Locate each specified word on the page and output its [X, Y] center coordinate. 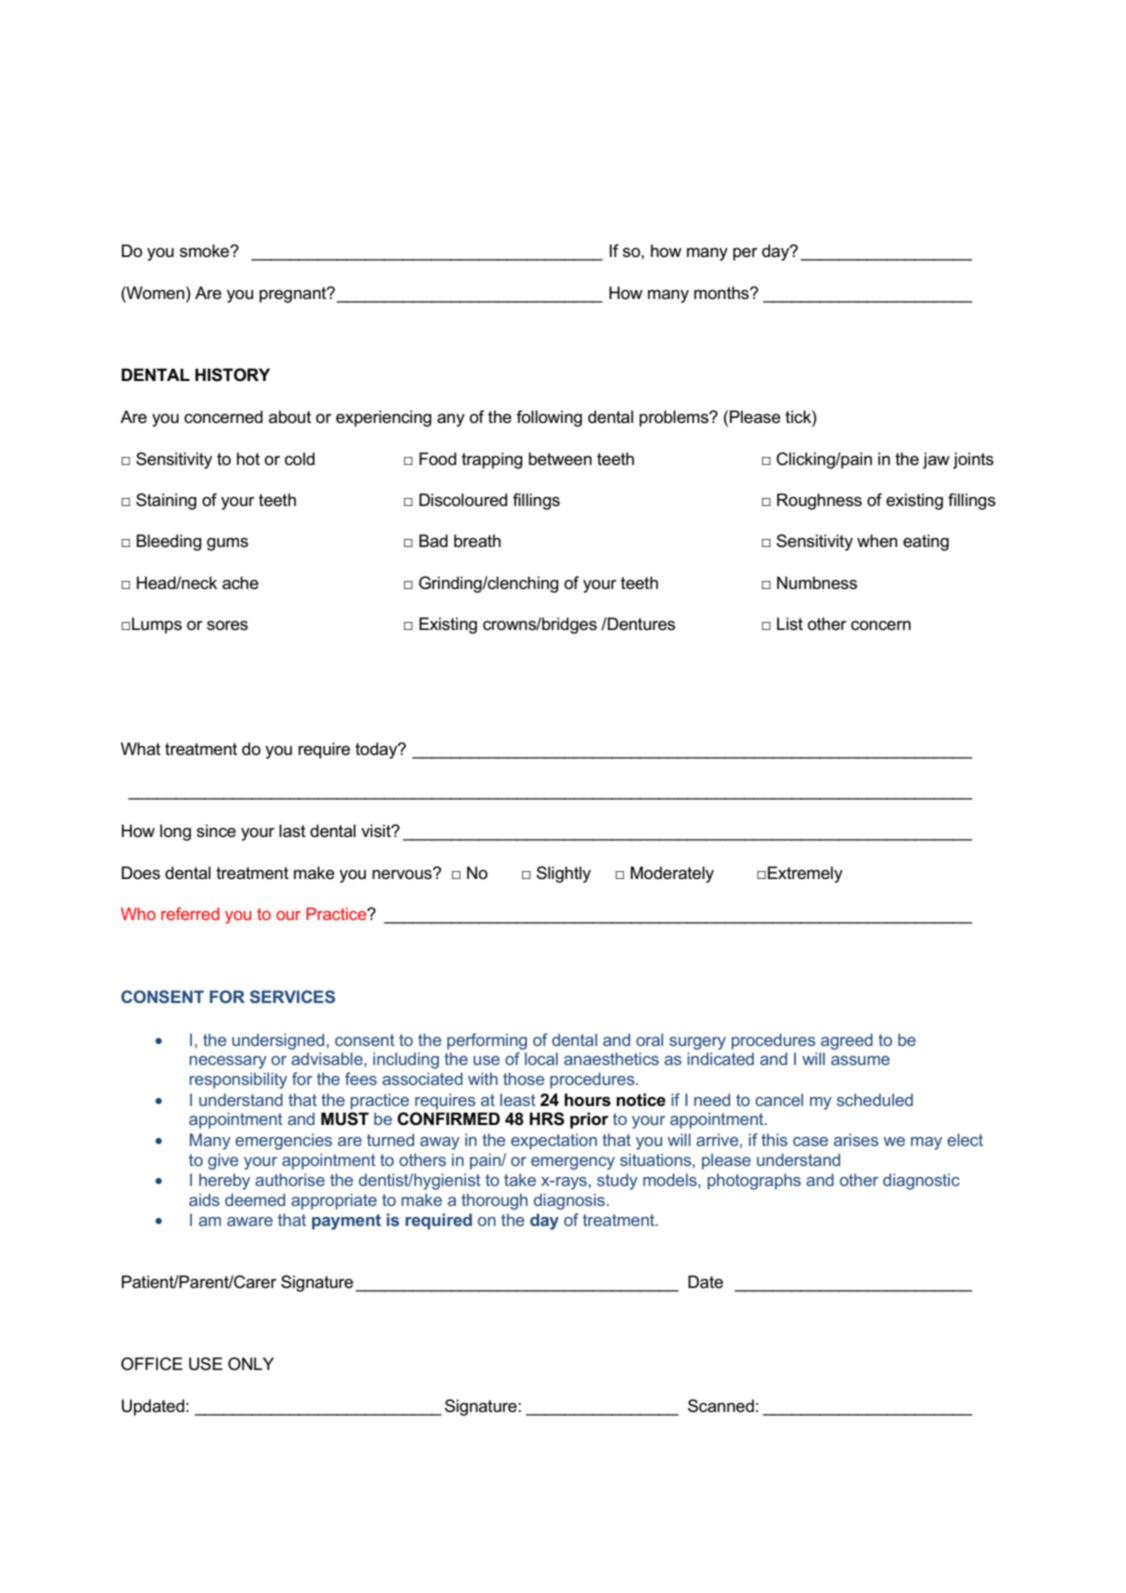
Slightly [563, 874]
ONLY [251, 1364]
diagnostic [921, 1181]
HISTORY [232, 375]
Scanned [721, 1406]
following [549, 418]
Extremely [805, 874]
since [216, 831]
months [722, 293]
